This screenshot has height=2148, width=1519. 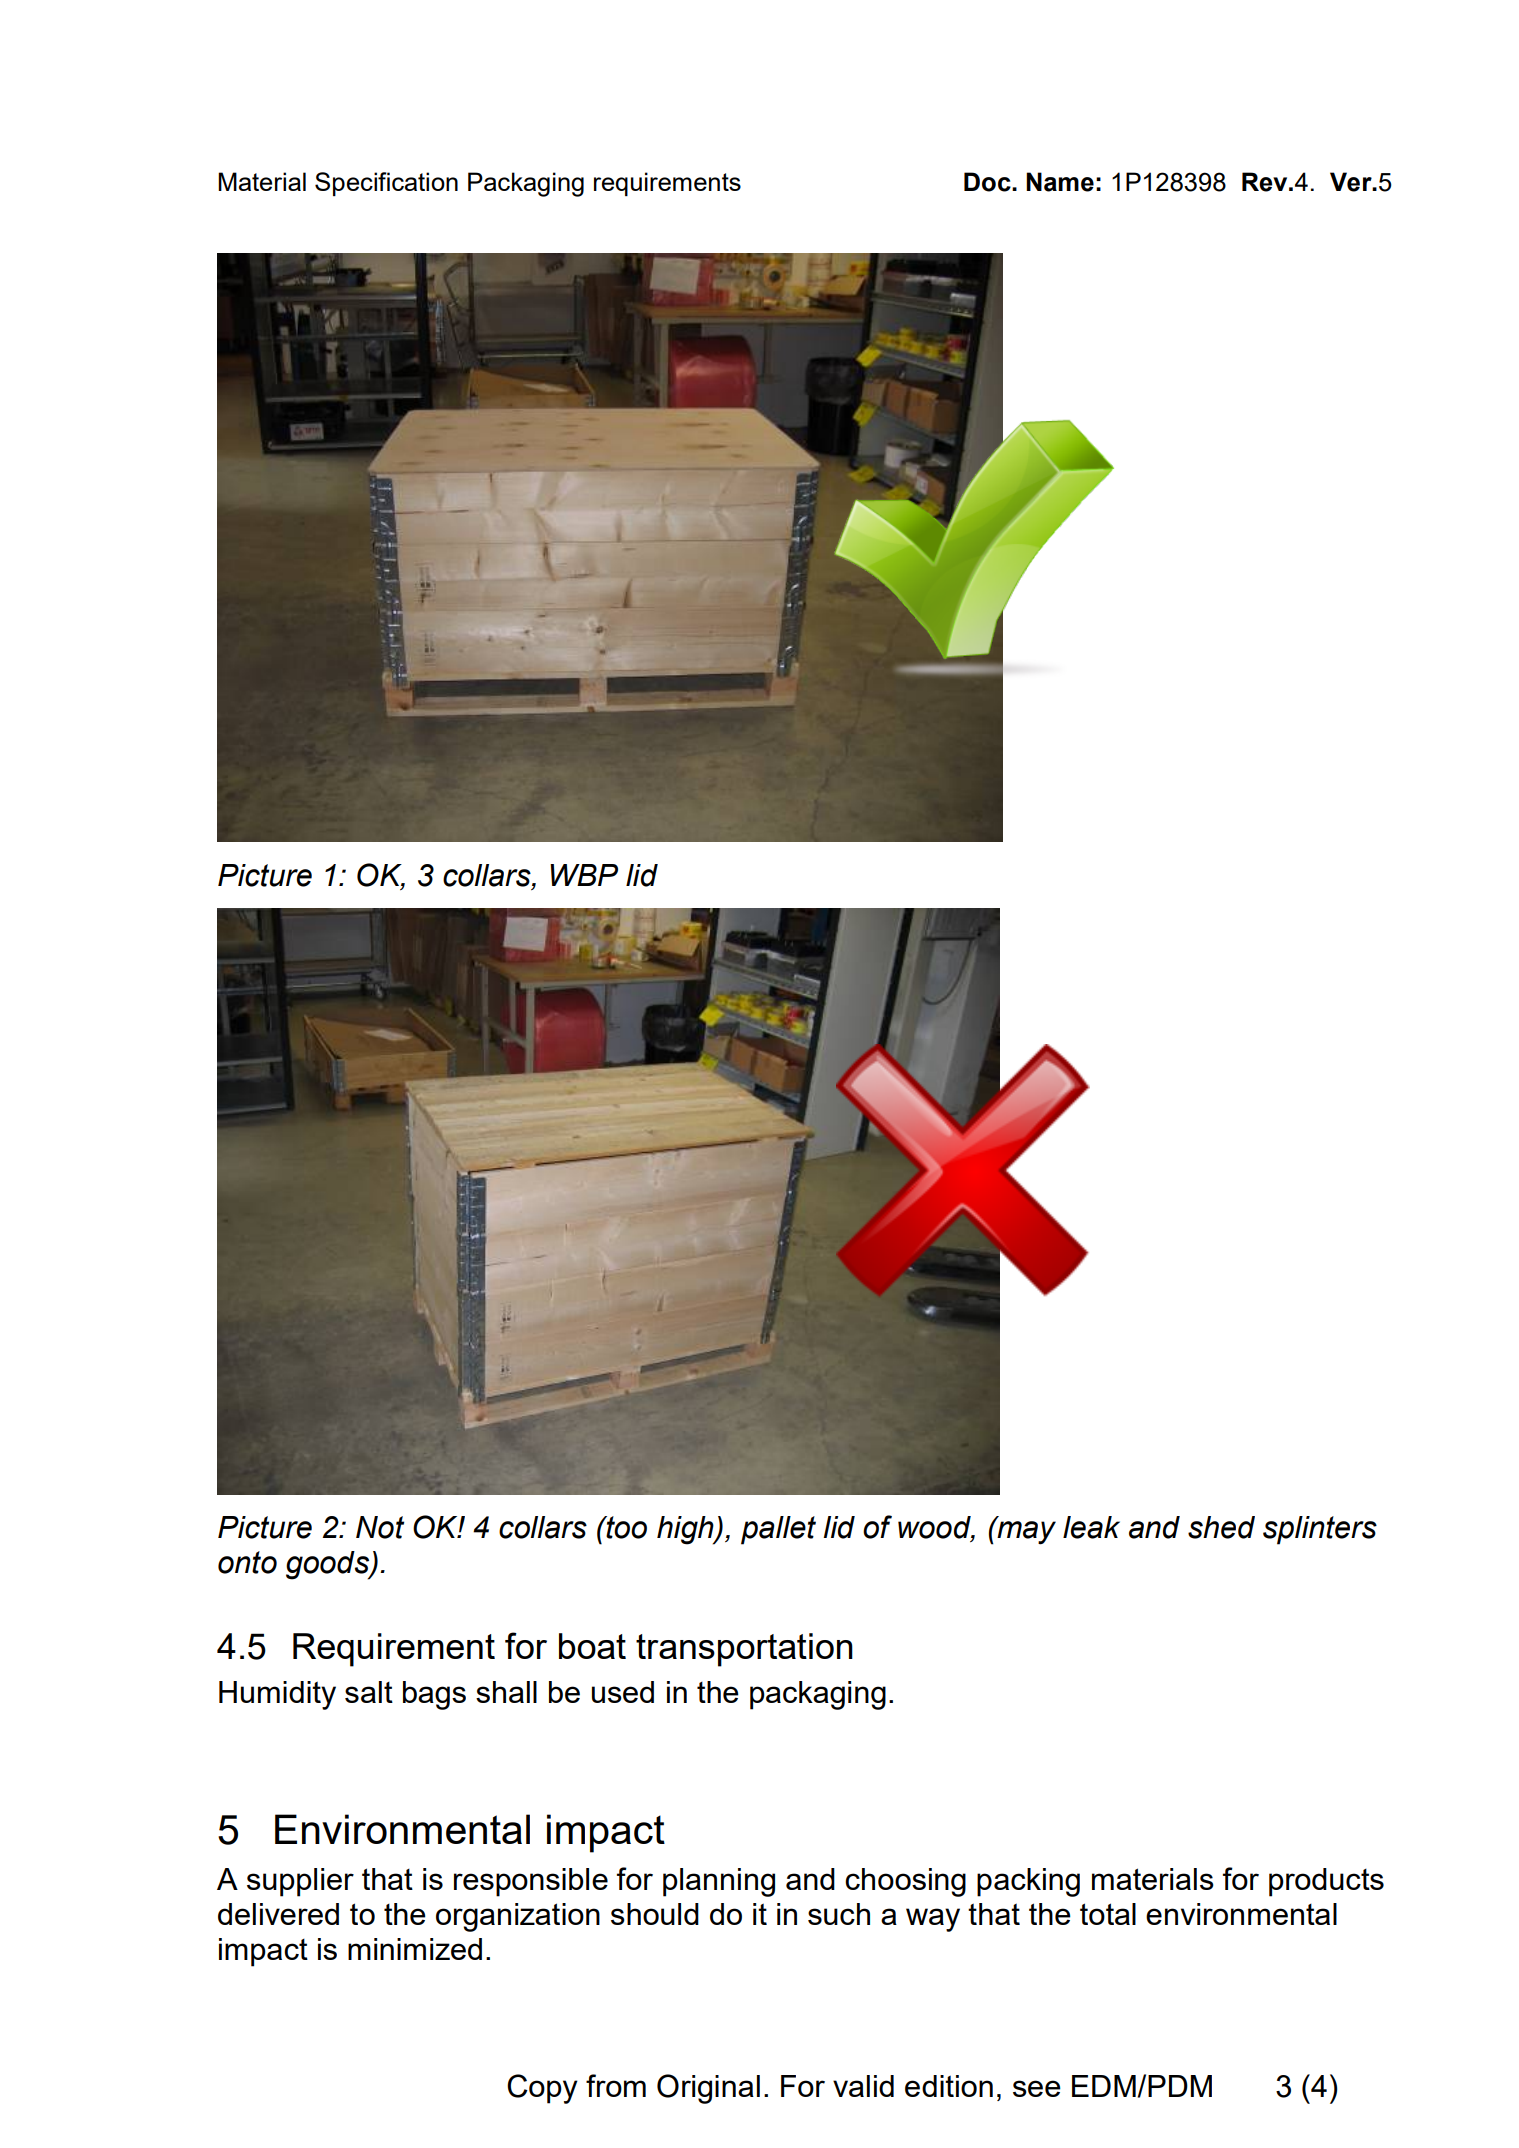 What do you see at coordinates (415, 1949) in the screenshot?
I see `minimized` at bounding box center [415, 1949].
